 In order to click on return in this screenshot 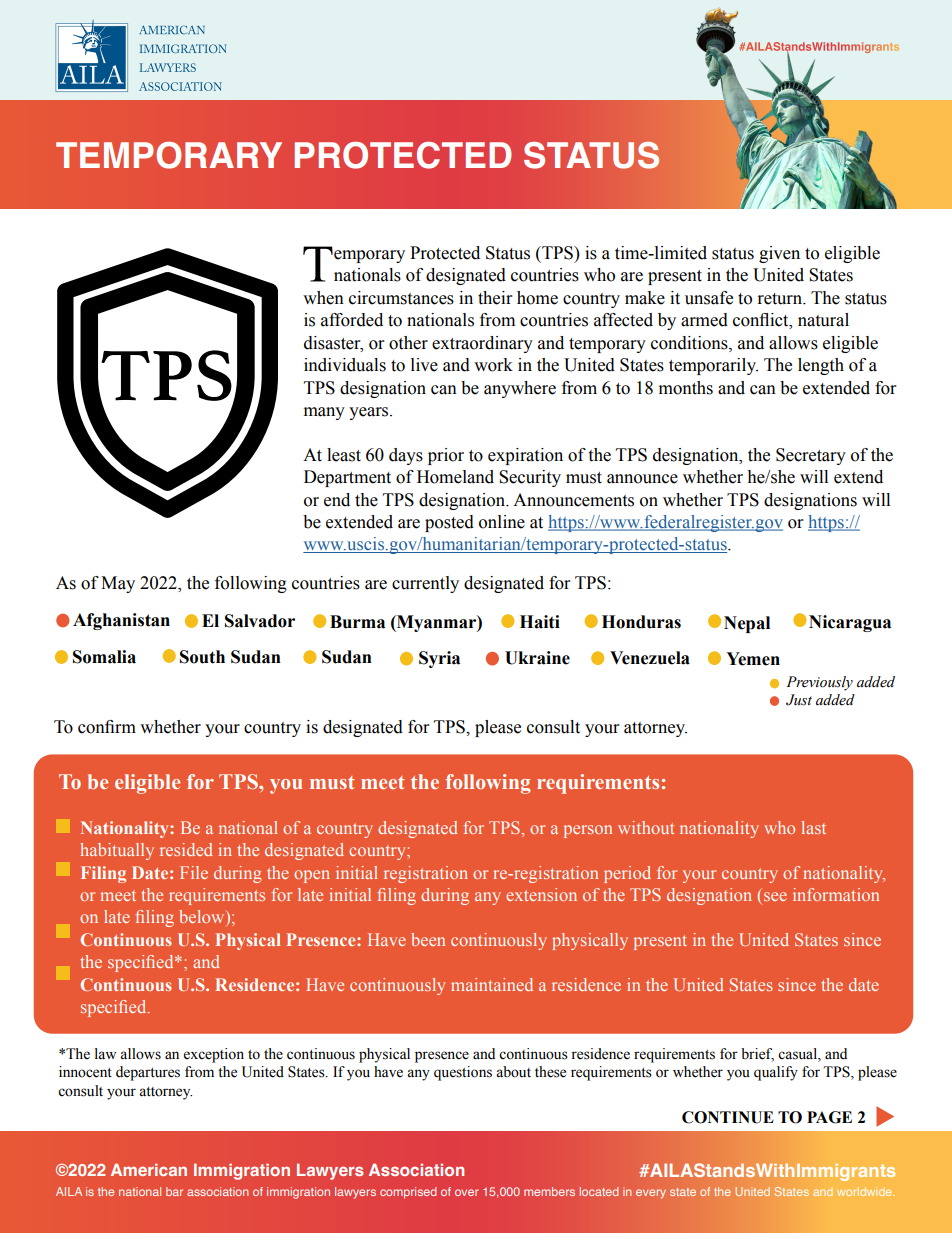, I will do `click(781, 299)`.
